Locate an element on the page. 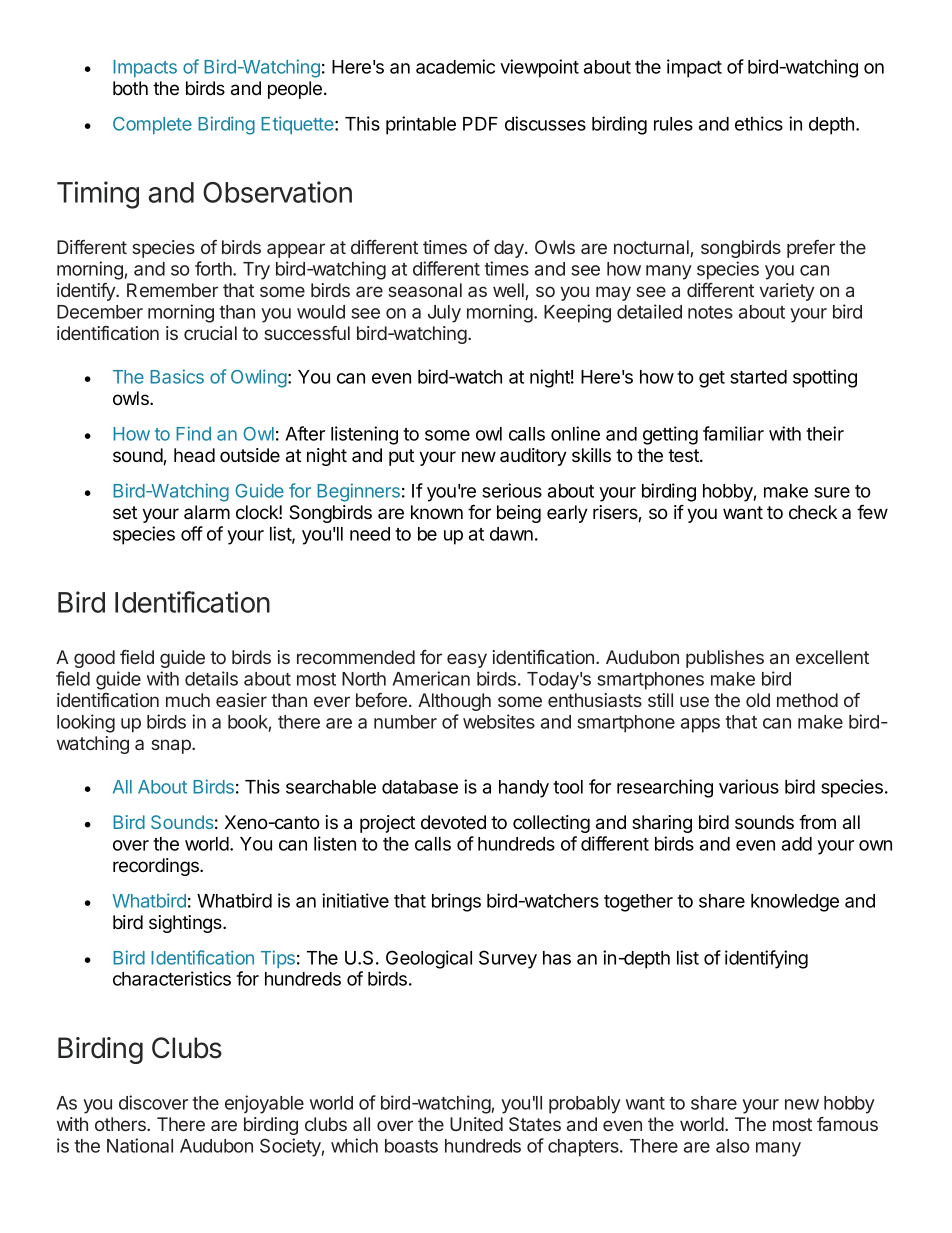 This page has height=1233, width=952. Complete is located at coordinates (152, 125).
